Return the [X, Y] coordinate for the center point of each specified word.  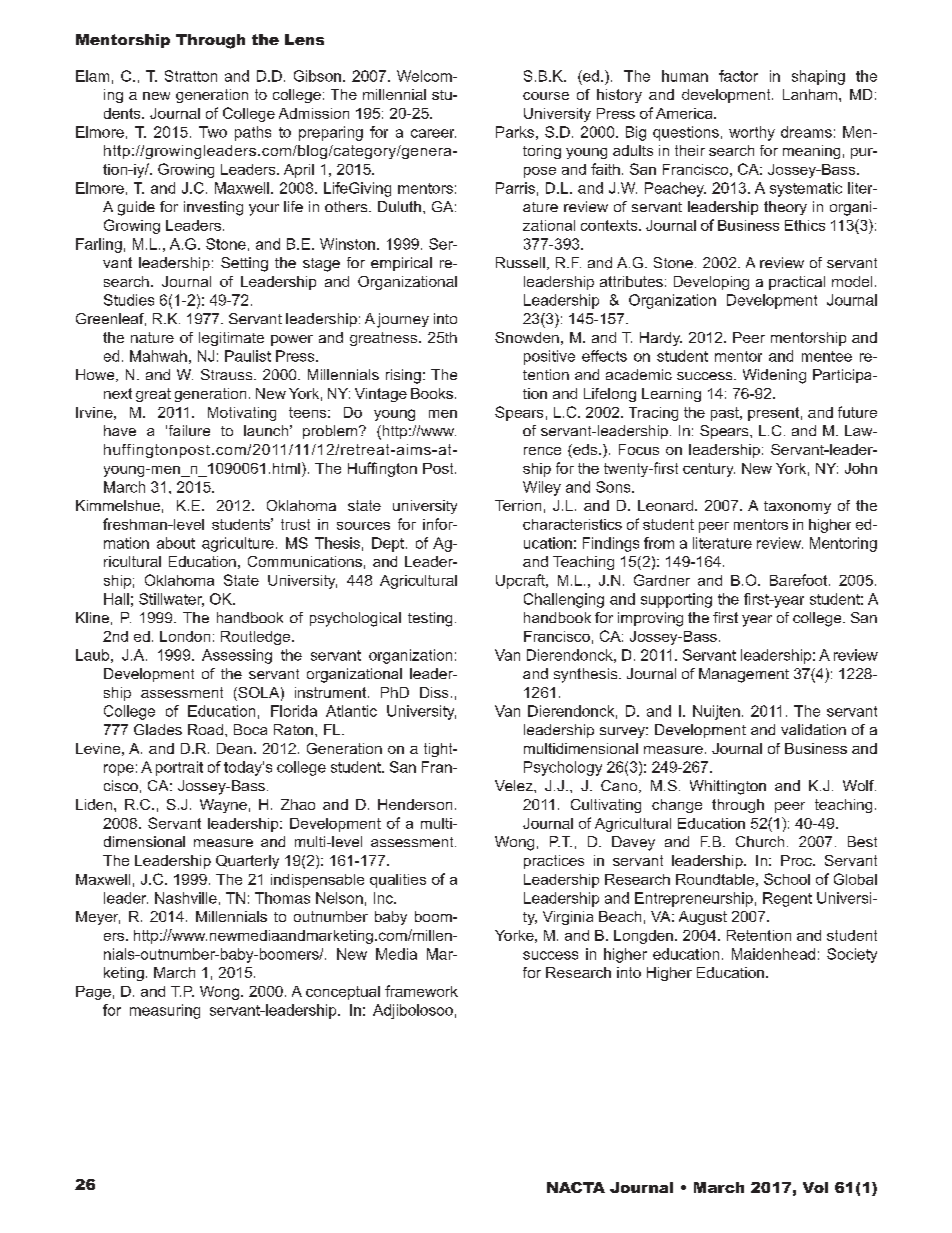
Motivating [242, 414]
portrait [179, 768]
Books [432, 393]
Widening [774, 376]
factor [738, 76]
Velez [515, 785]
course [546, 96]
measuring [165, 1011]
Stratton [191, 76]
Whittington [728, 787]
